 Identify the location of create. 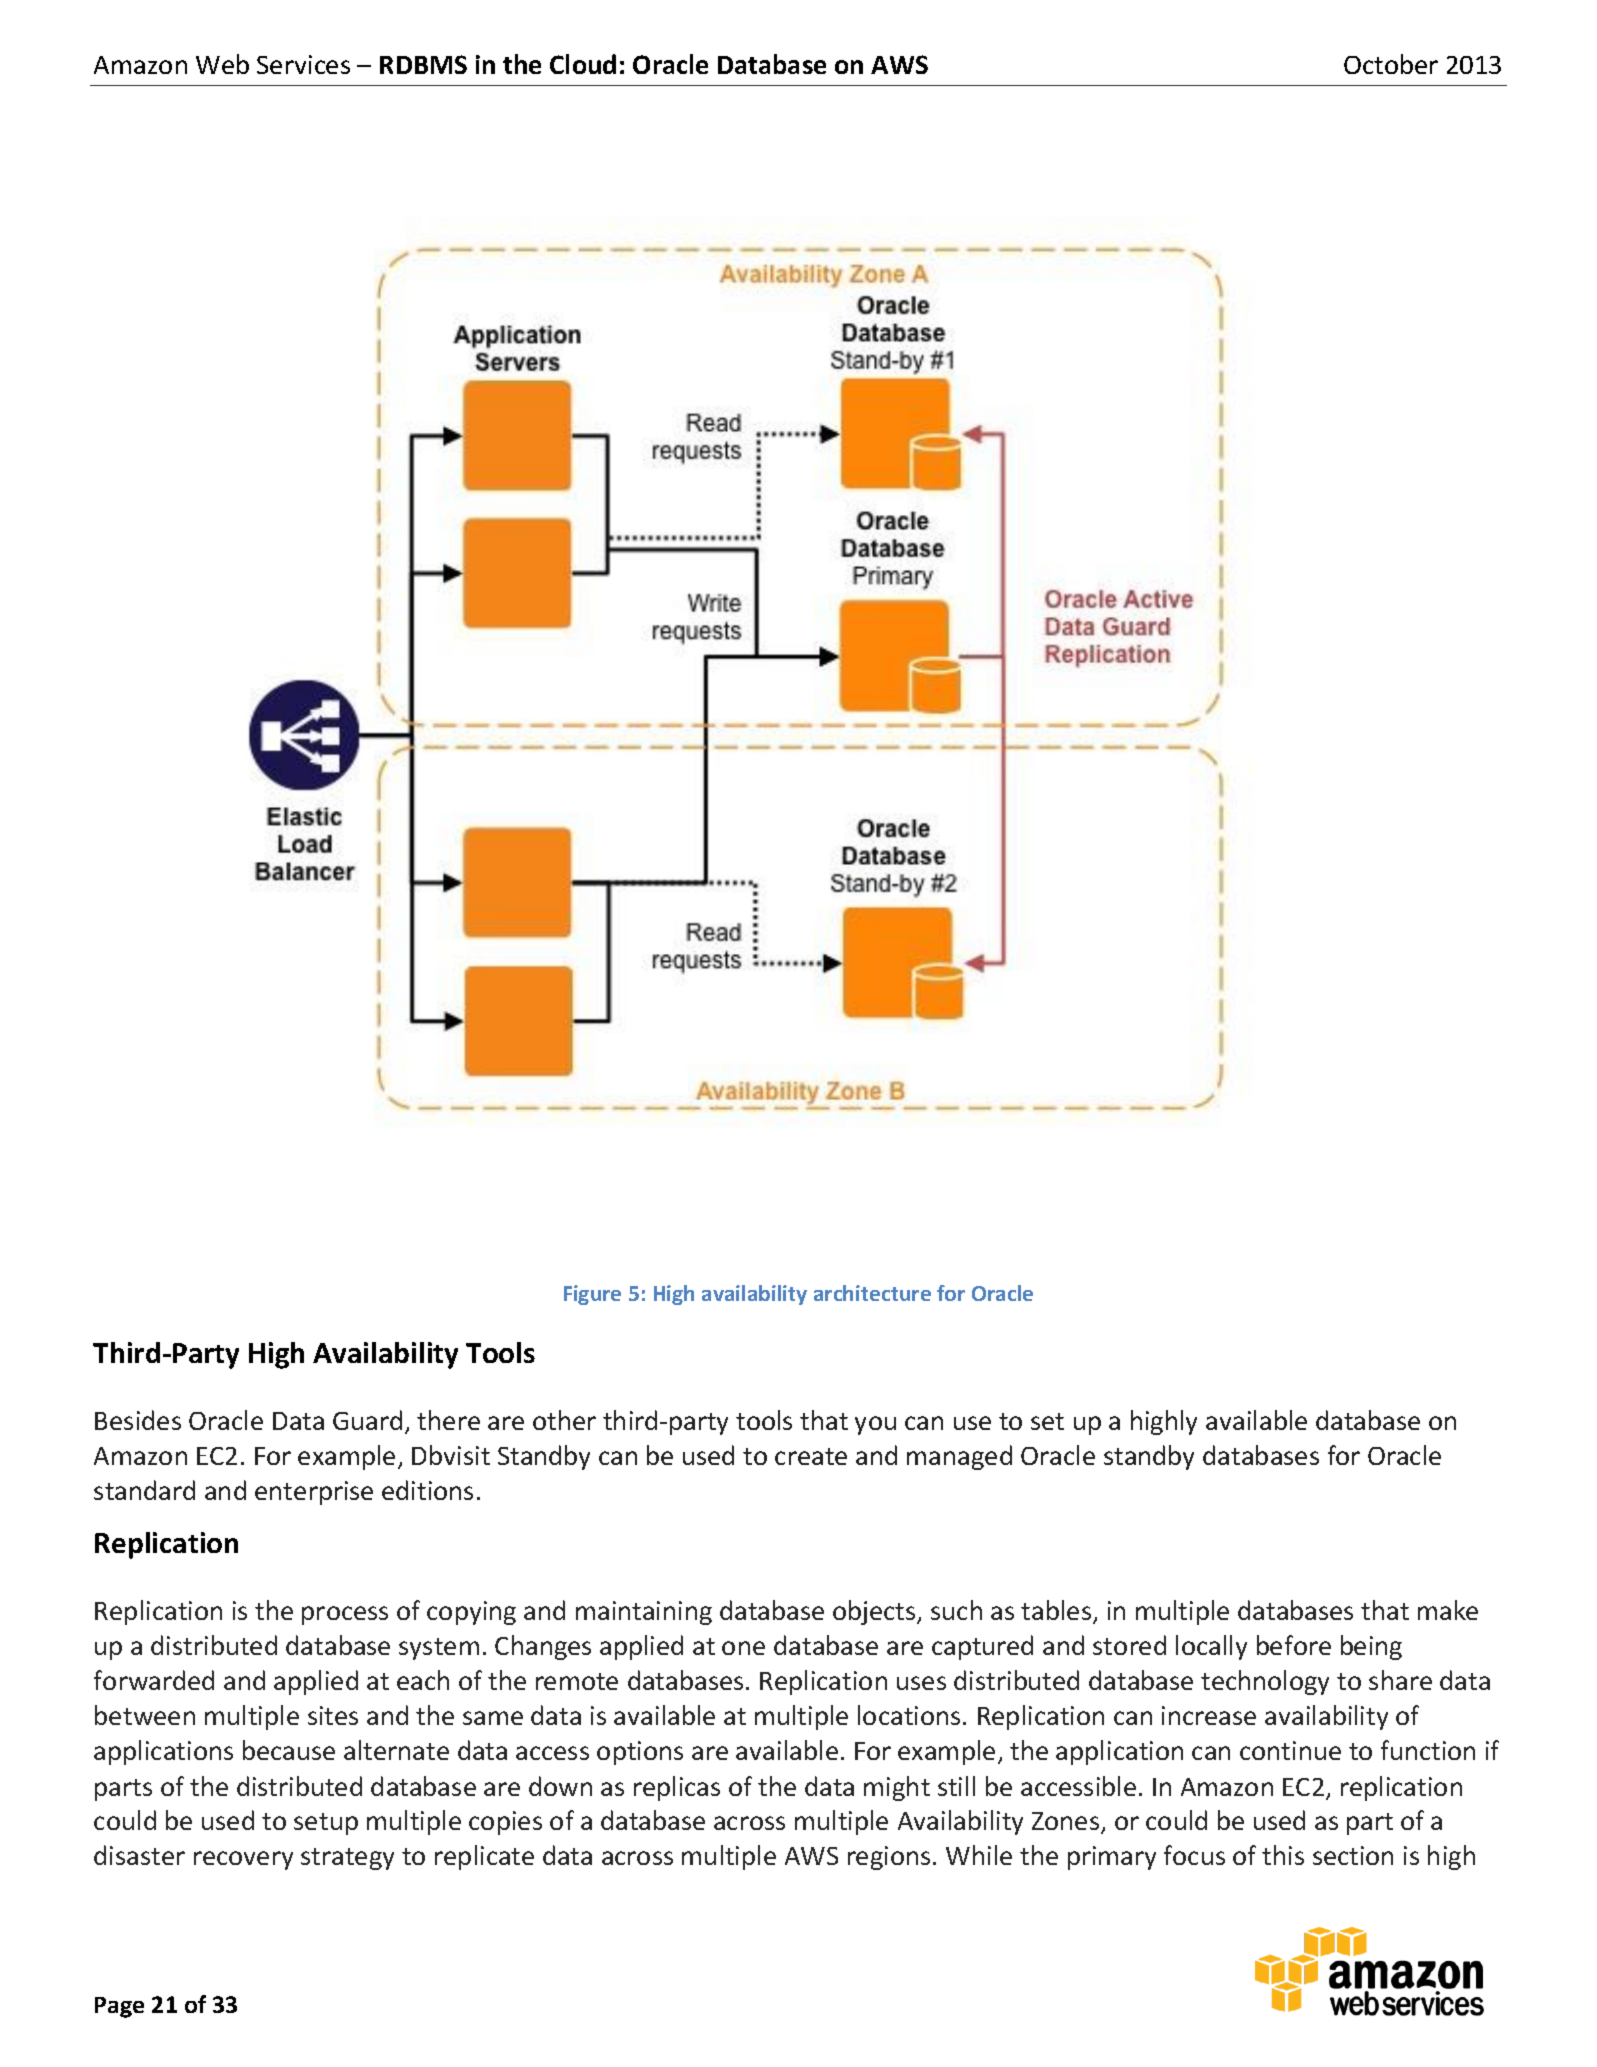
(811, 1456).
